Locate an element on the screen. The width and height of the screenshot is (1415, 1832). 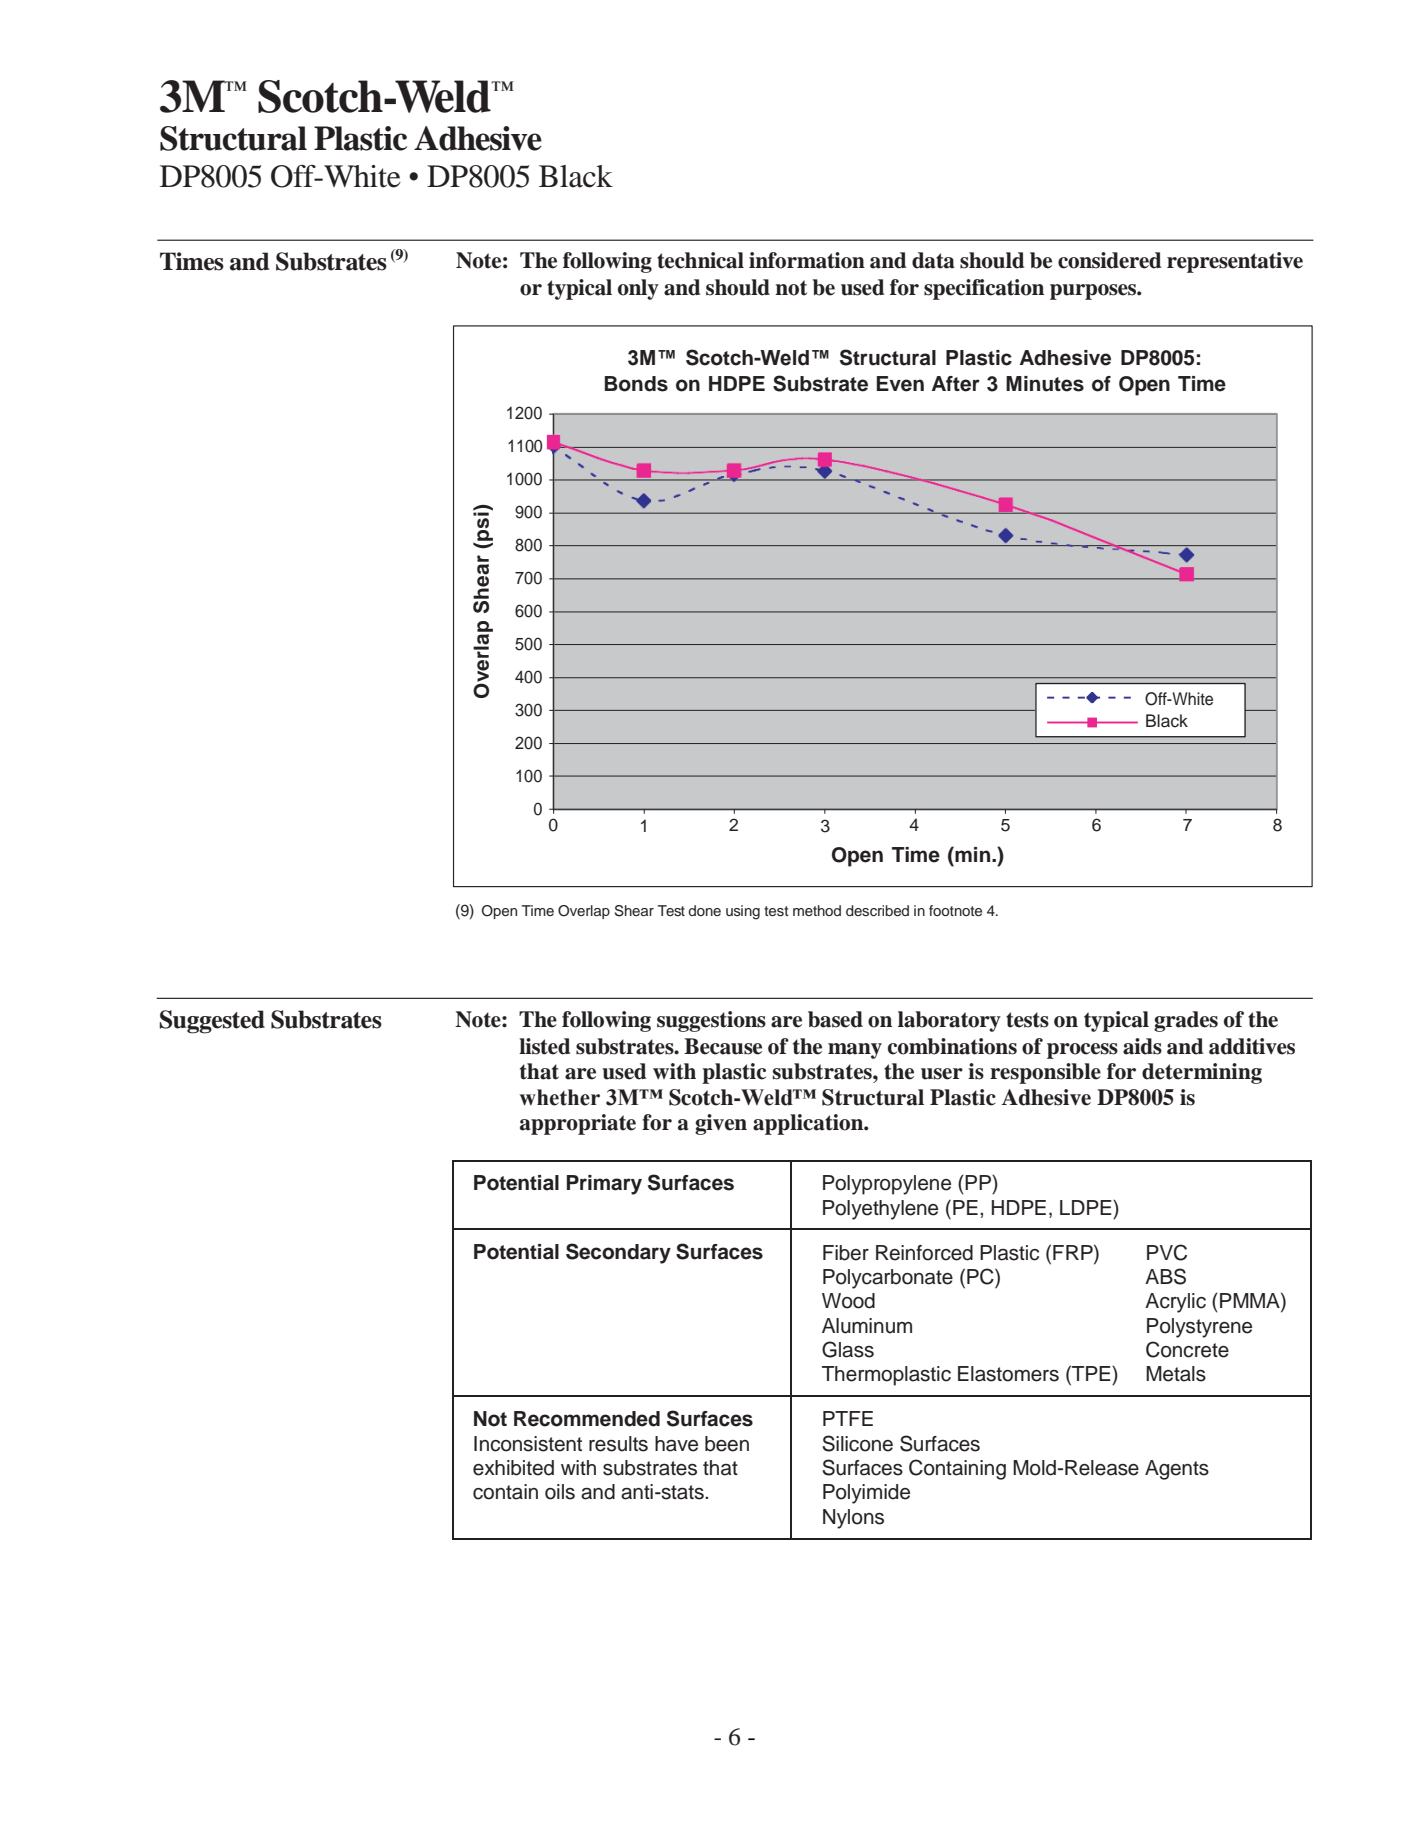
Suggested is located at coordinates (212, 1022).
